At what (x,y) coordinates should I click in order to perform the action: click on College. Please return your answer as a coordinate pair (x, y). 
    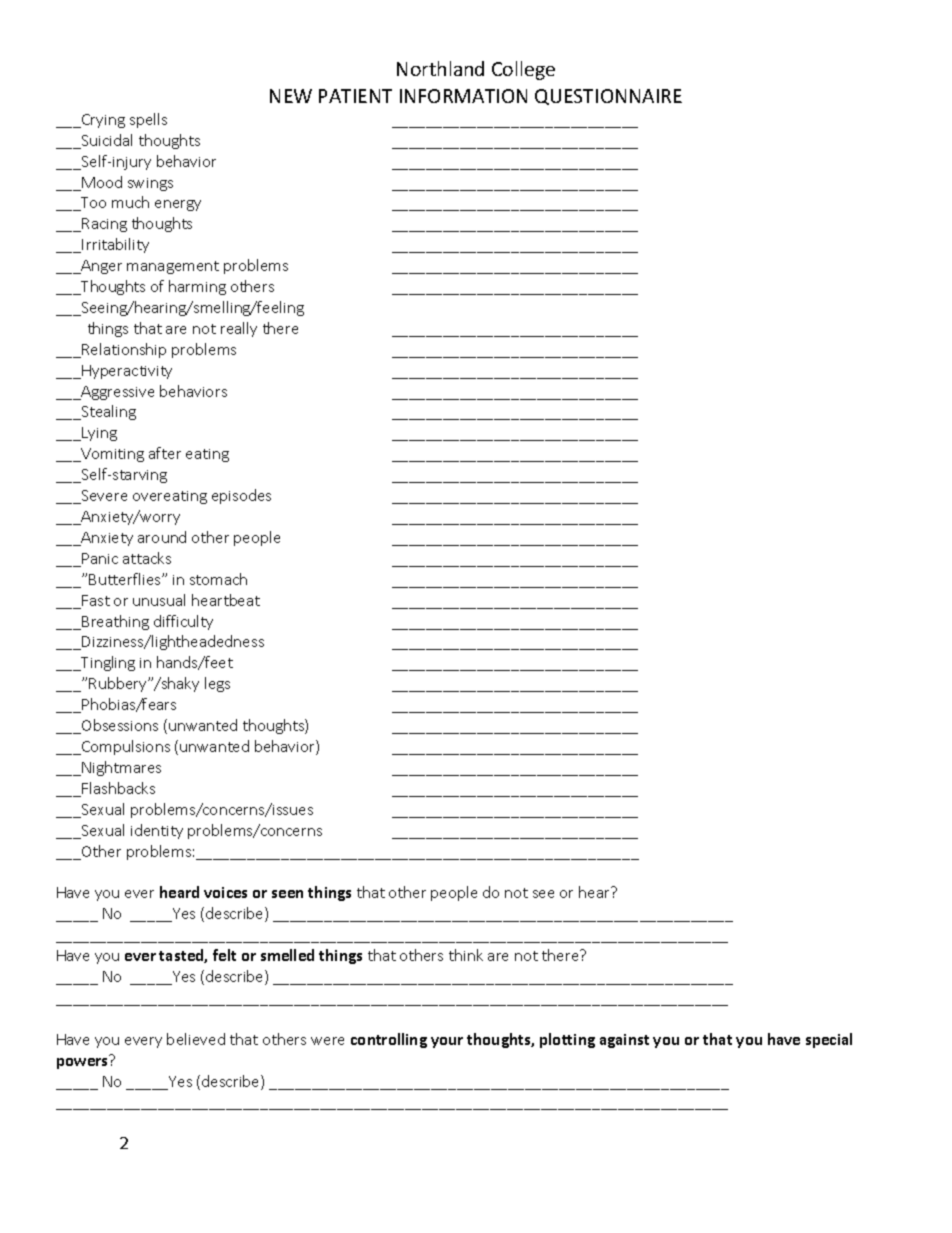
    Looking at the image, I should click on (523, 70).
